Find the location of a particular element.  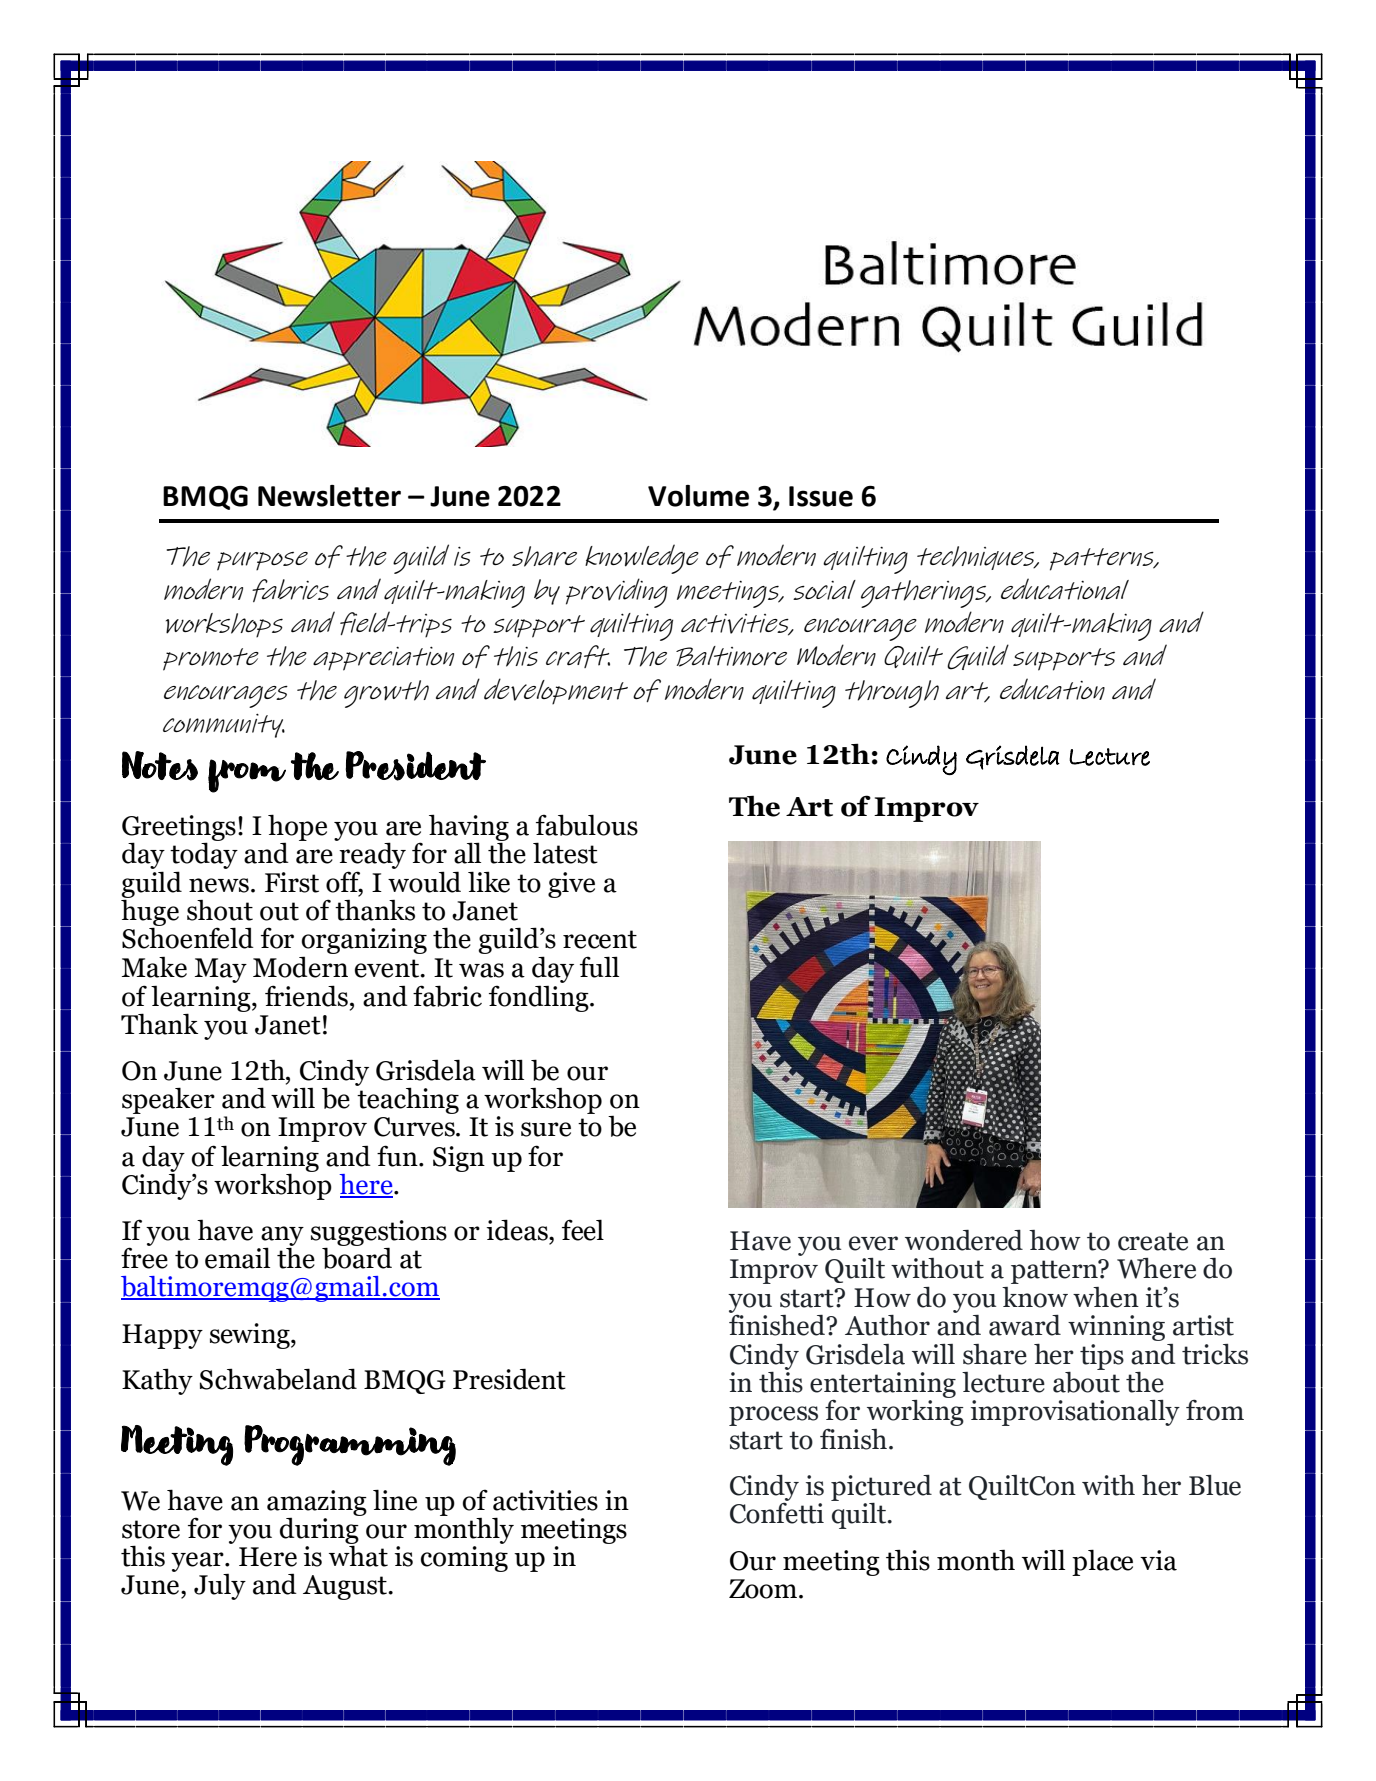

Issue is located at coordinates (821, 496).
